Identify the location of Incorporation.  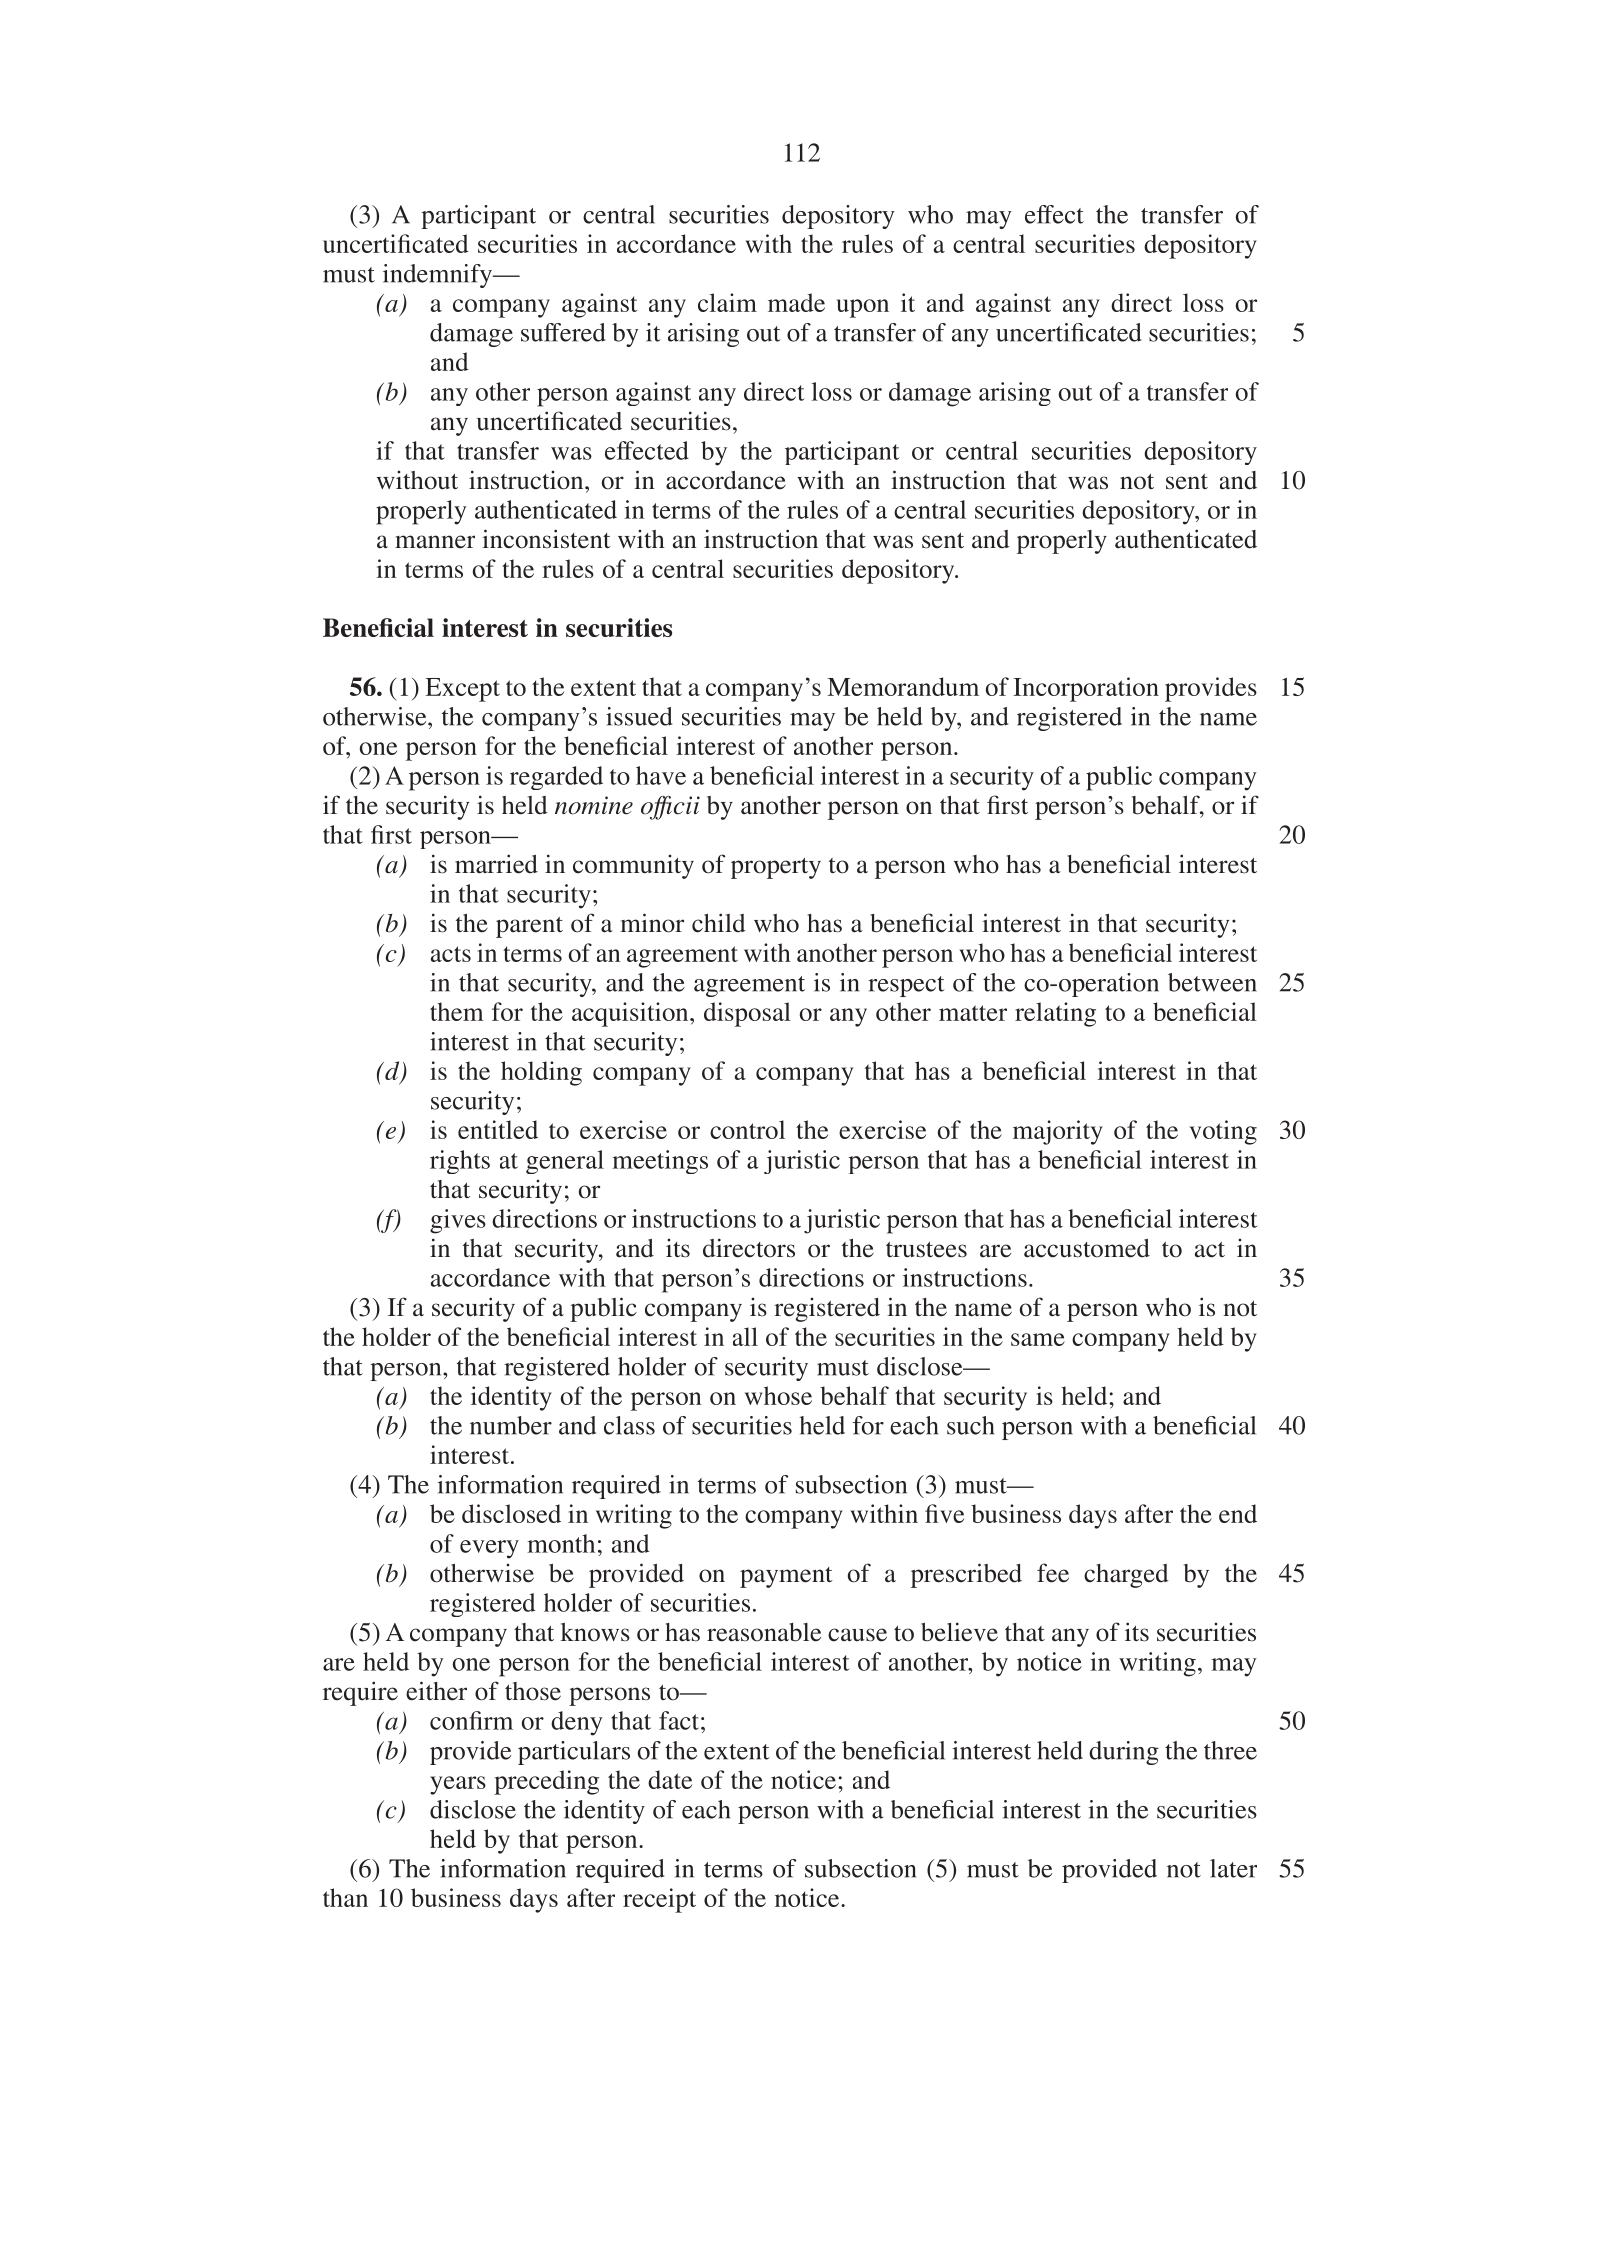
(1086, 689).
